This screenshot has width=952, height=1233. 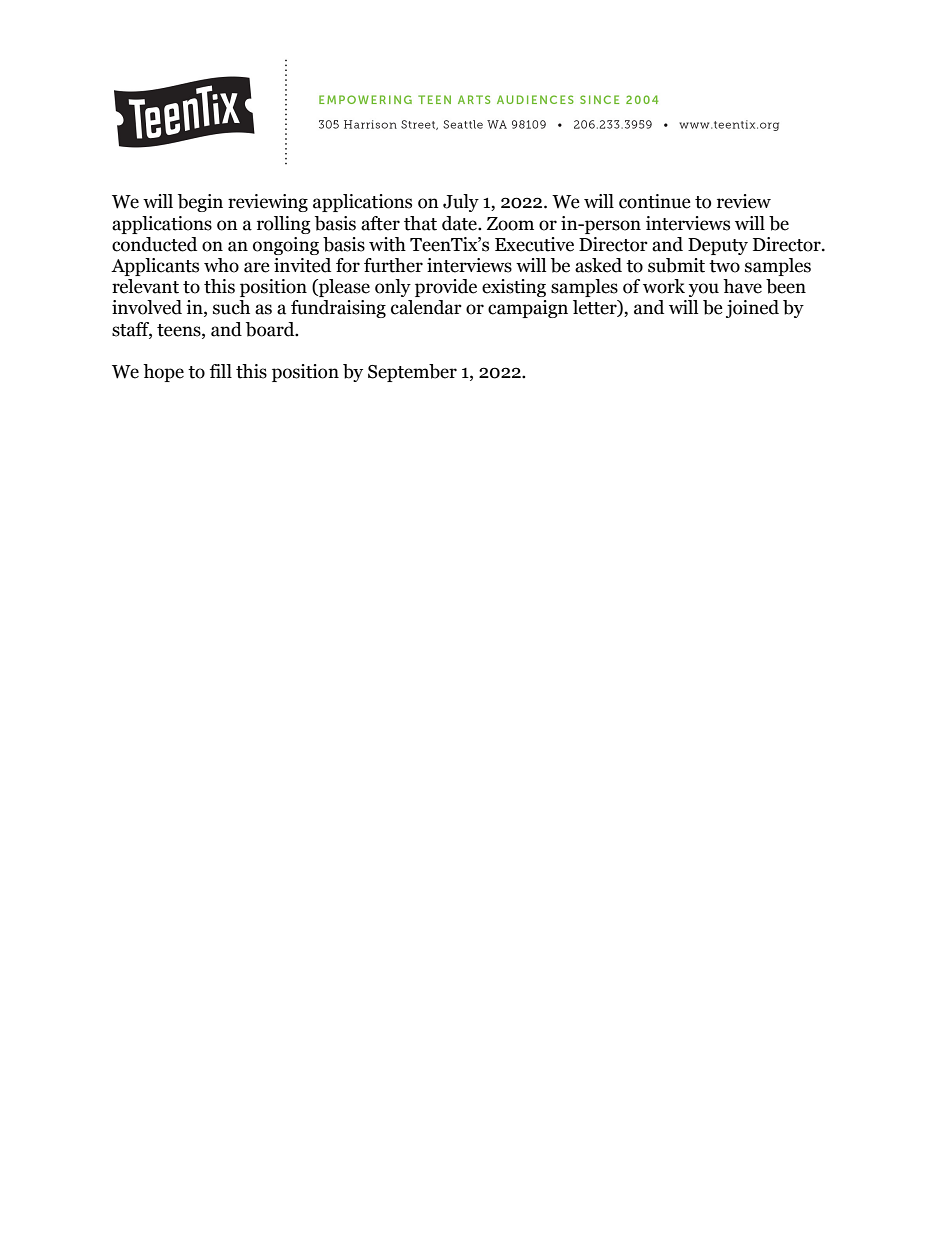 I want to click on continue, so click(x=655, y=201).
